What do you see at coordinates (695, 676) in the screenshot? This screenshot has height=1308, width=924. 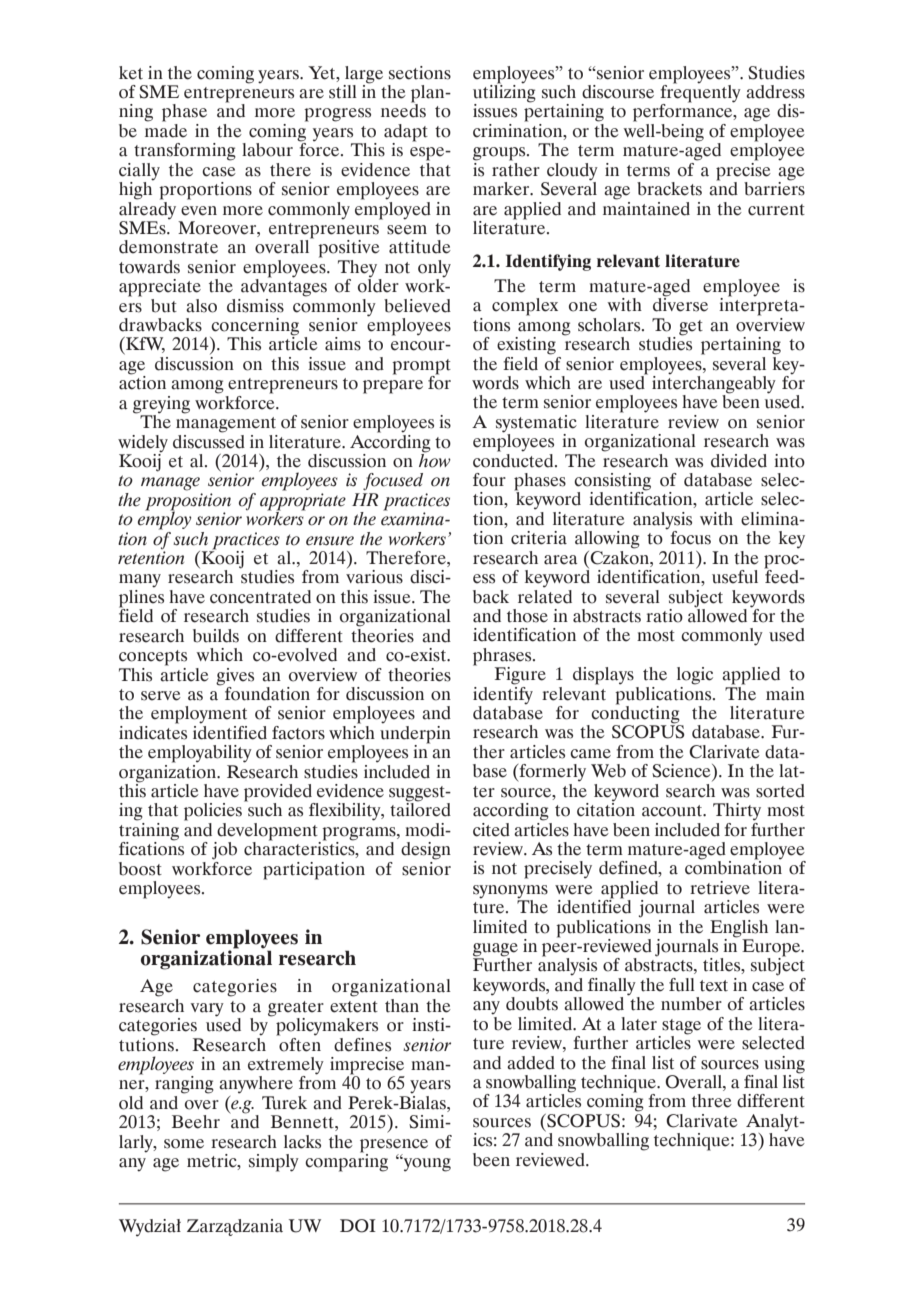 I see `logic` at bounding box center [695, 676].
